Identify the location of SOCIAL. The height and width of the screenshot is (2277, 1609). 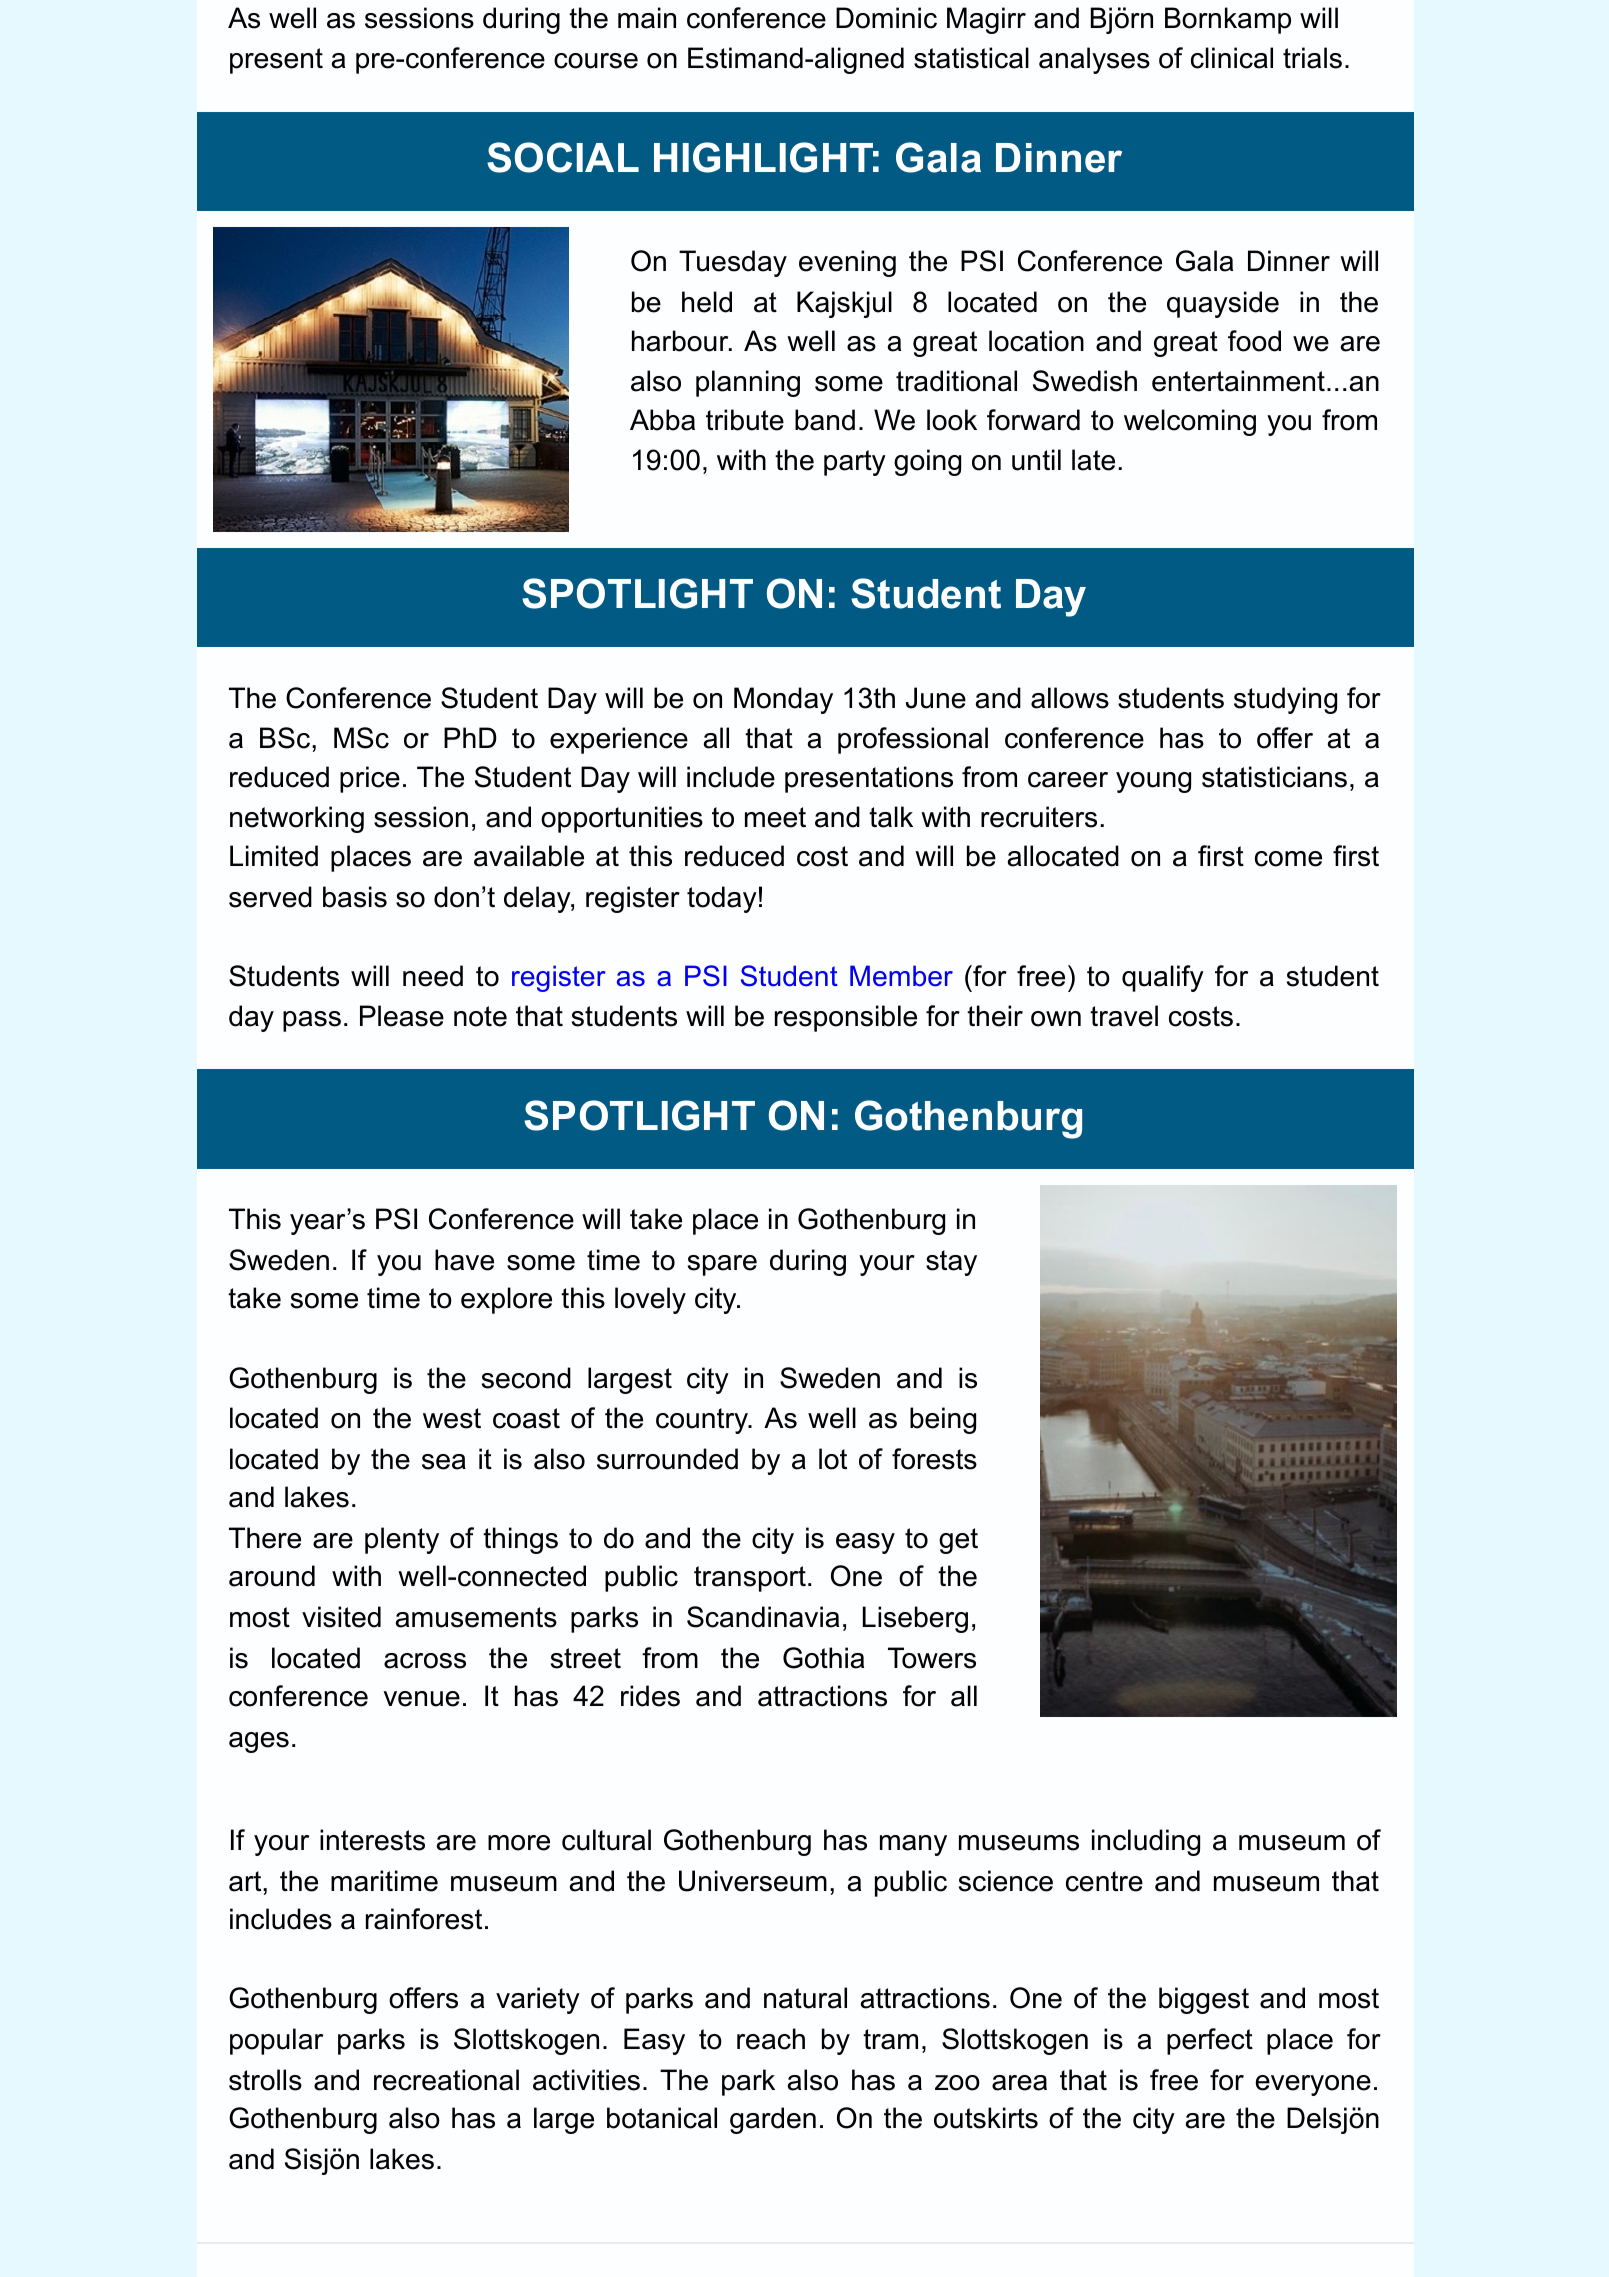
(563, 157).
